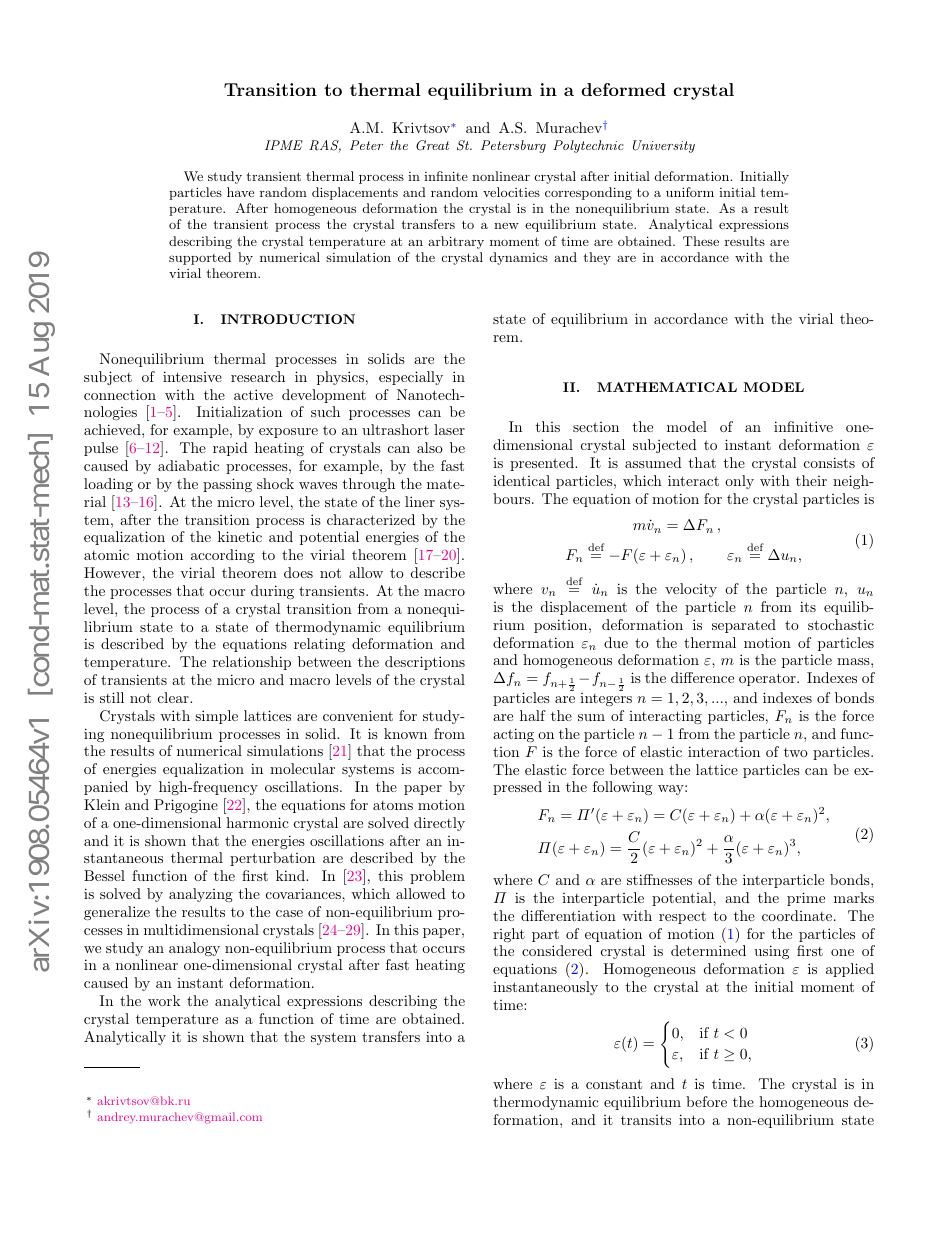 This page has width=952, height=1233. What do you see at coordinates (164, 1000) in the page?
I see `work` at bounding box center [164, 1000].
